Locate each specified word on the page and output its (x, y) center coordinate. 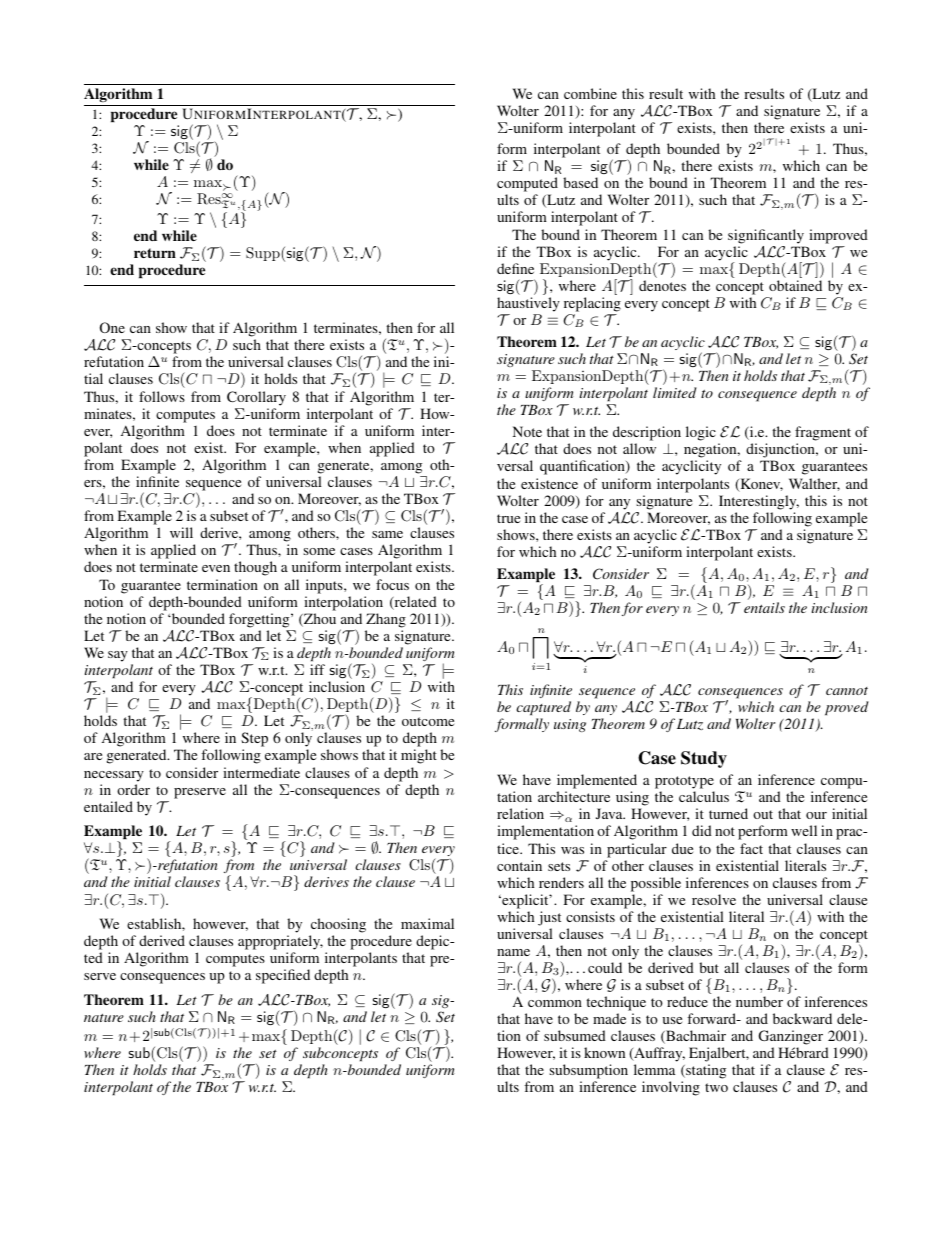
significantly (766, 236)
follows (162, 396)
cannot (847, 691)
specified (283, 976)
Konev (760, 485)
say (118, 656)
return (155, 253)
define (515, 268)
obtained (795, 285)
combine (590, 93)
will (181, 532)
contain (519, 865)
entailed (108, 806)
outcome (428, 721)
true (508, 518)
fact (751, 848)
